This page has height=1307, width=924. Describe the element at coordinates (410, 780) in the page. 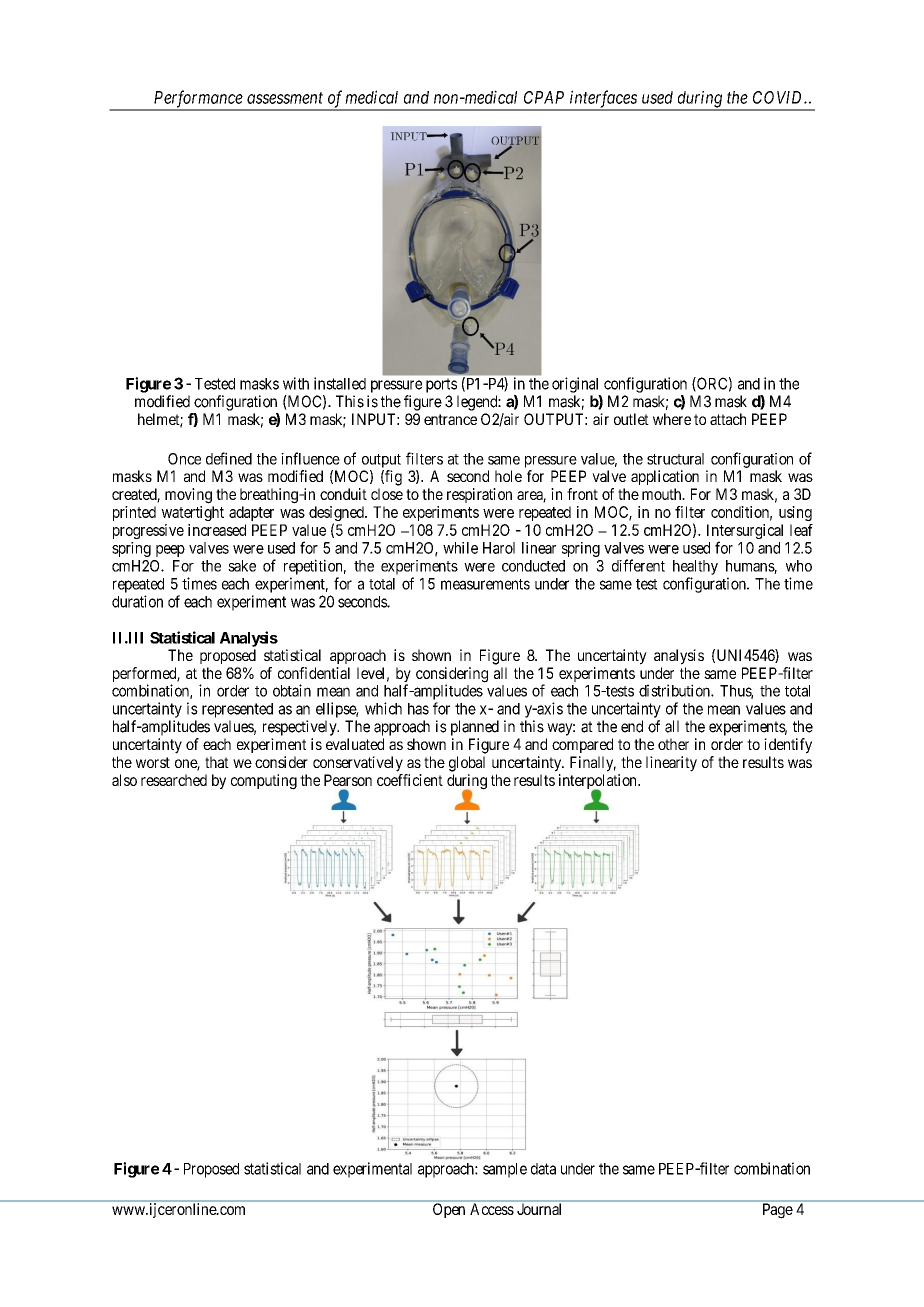

I see `coefficient` at that location.
